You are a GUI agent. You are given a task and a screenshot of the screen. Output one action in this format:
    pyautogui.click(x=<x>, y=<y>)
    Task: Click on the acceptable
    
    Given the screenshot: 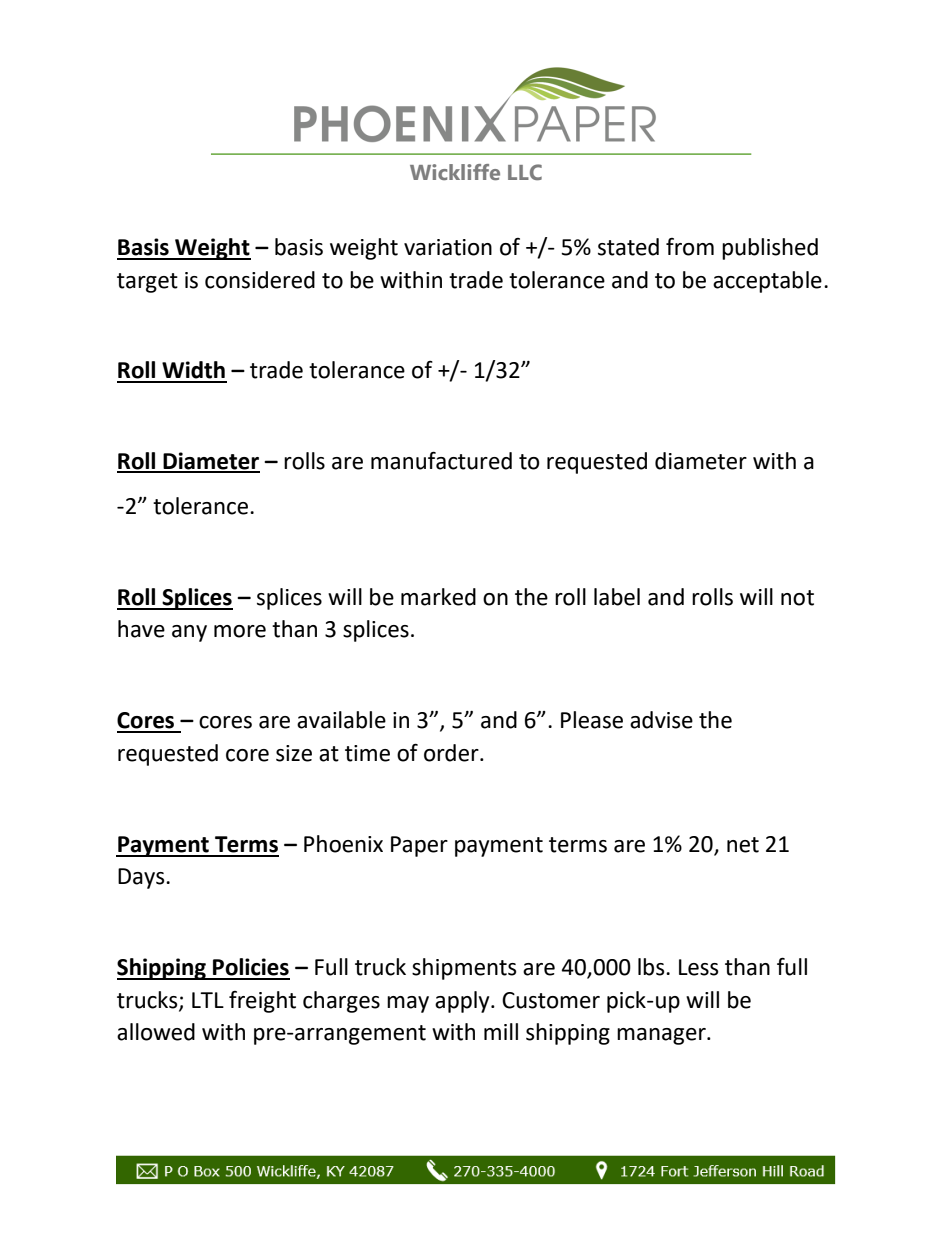 What is the action you would take?
    pyautogui.click(x=767, y=282)
